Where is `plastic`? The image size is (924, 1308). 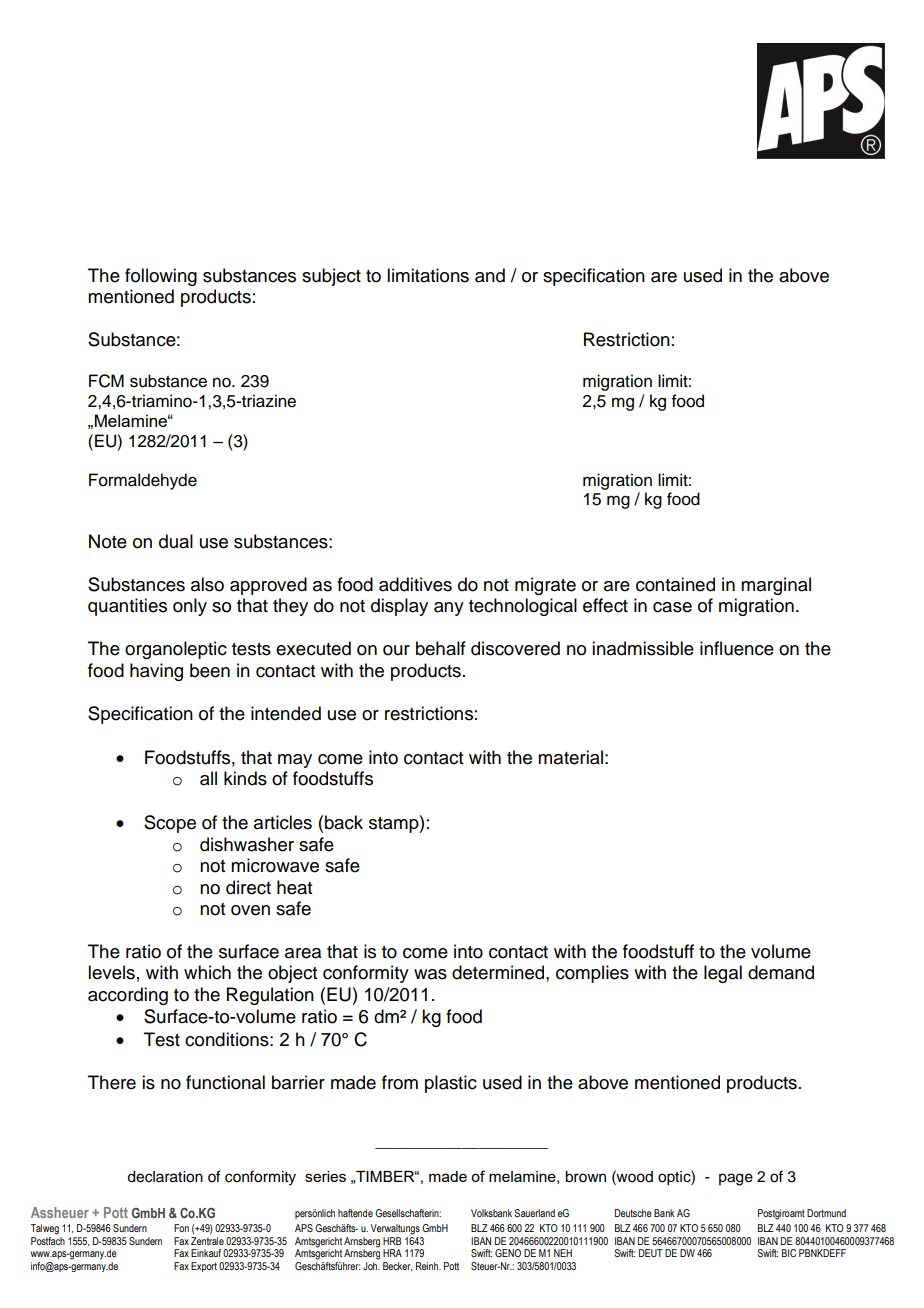 plastic is located at coordinates (451, 1084).
